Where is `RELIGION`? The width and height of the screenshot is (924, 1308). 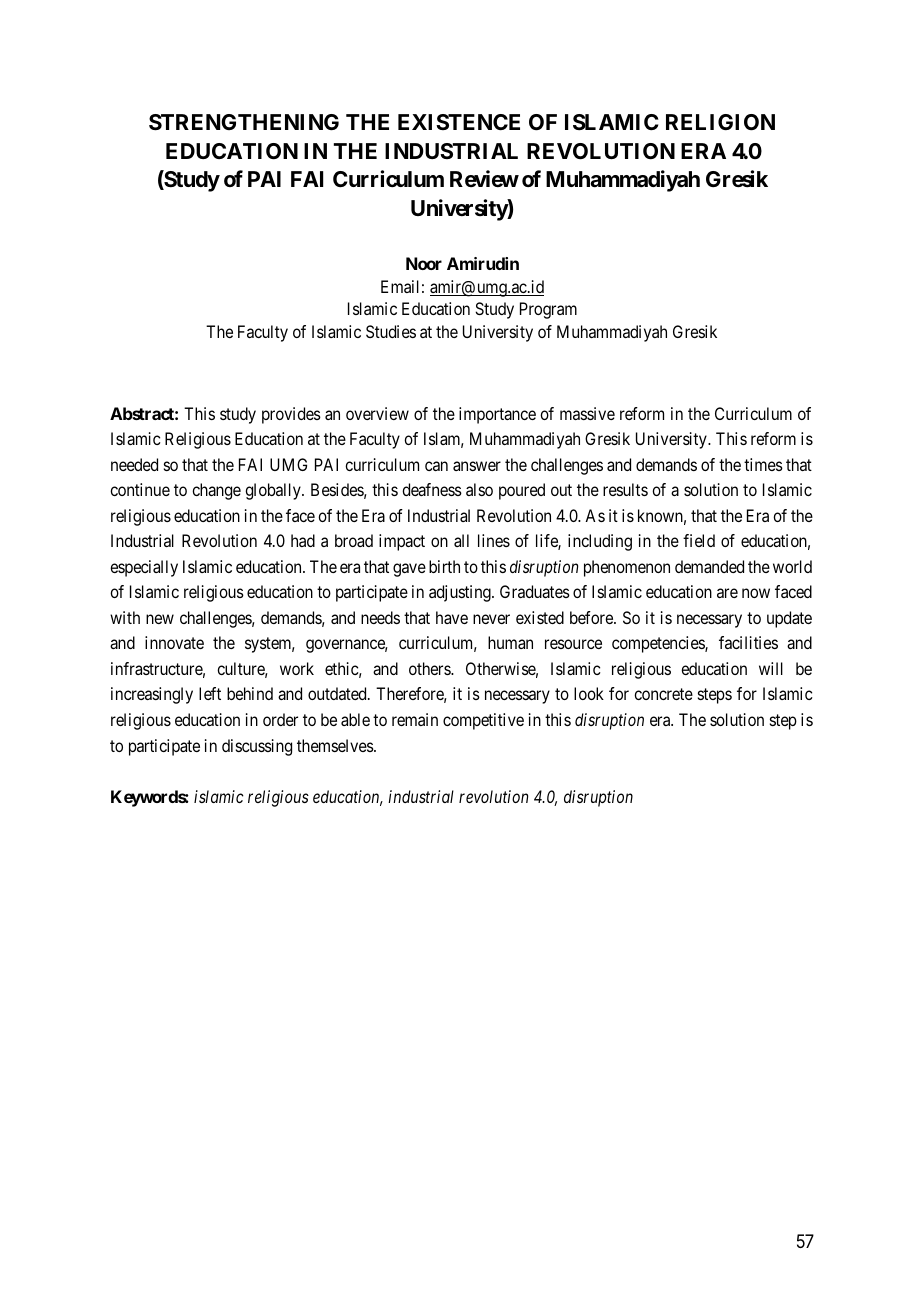
RELIGION is located at coordinates (720, 122).
